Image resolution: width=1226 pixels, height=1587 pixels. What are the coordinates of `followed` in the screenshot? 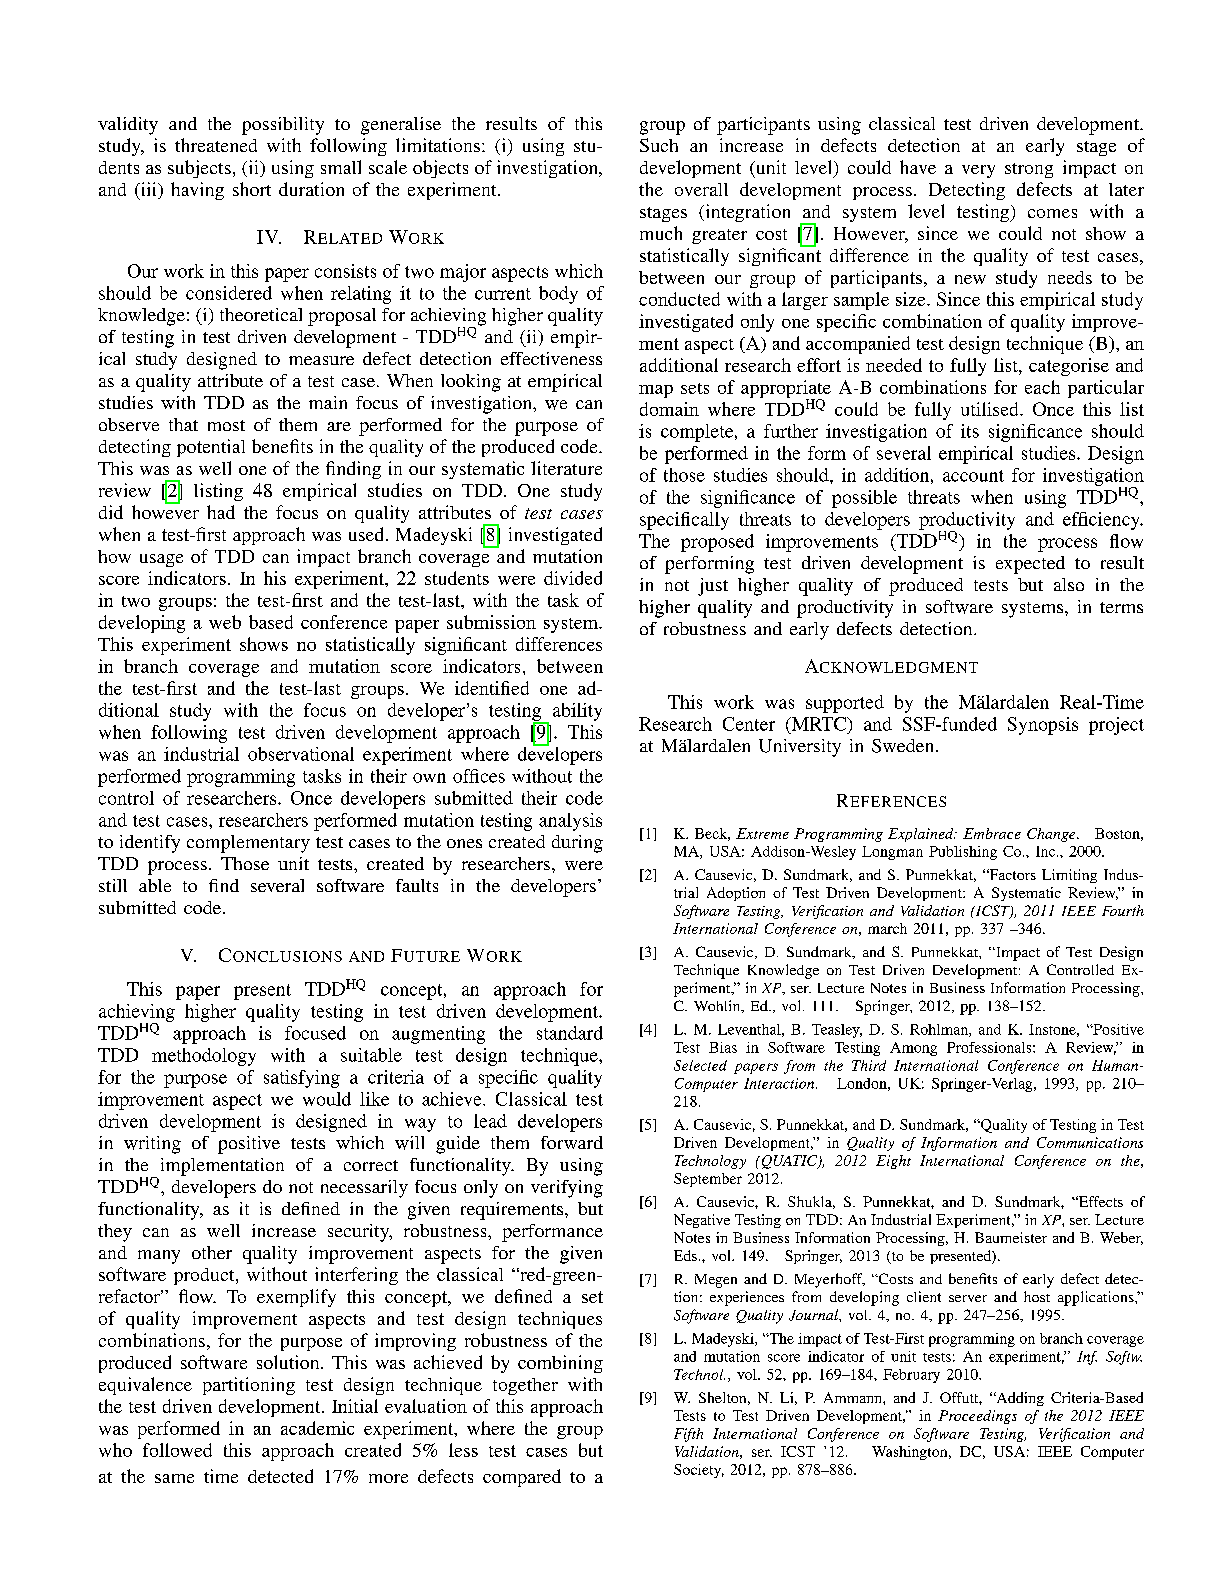 It's located at (177, 1450).
